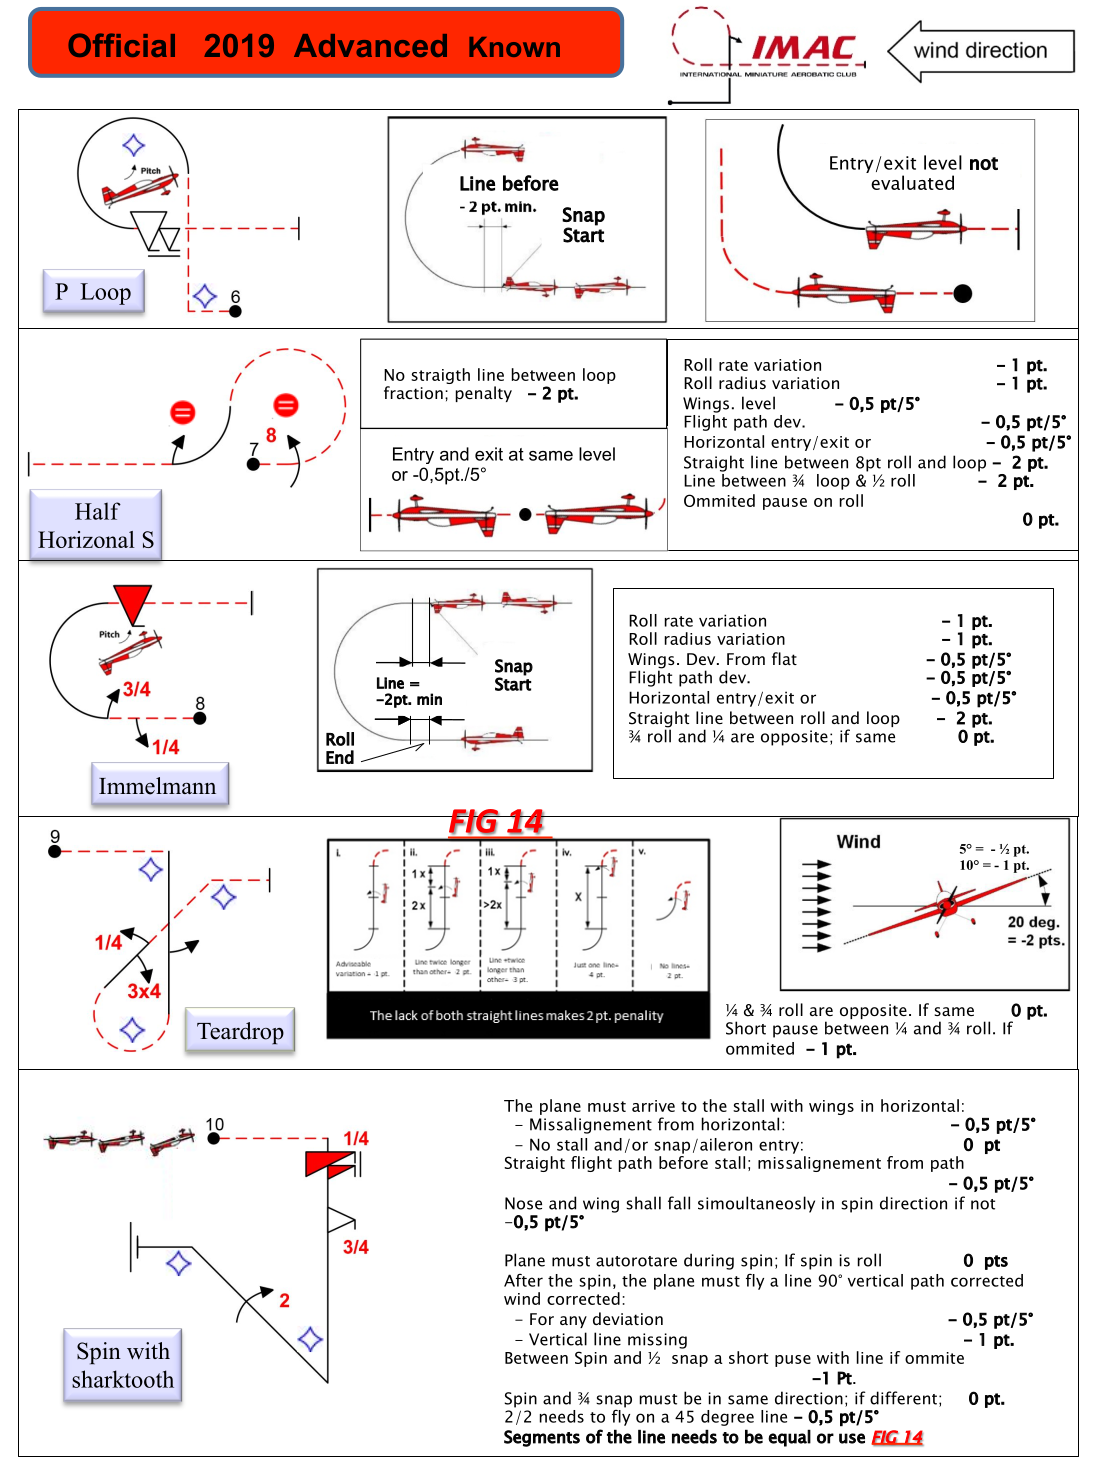 This image has height=1462, width=1097. I want to click on different, so click(903, 1398).
